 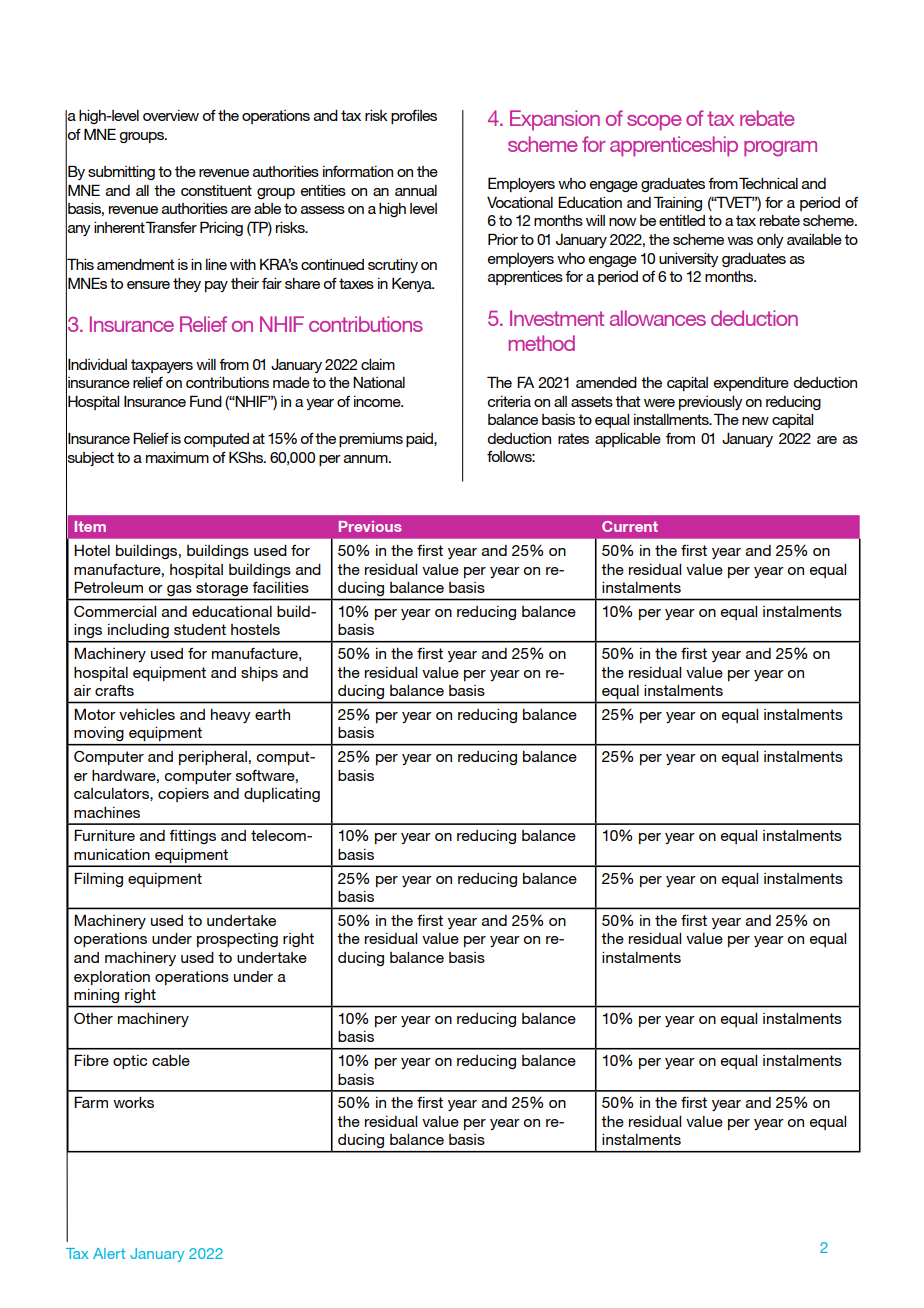 What do you see at coordinates (147, 714) in the document?
I see `vehicles` at bounding box center [147, 714].
